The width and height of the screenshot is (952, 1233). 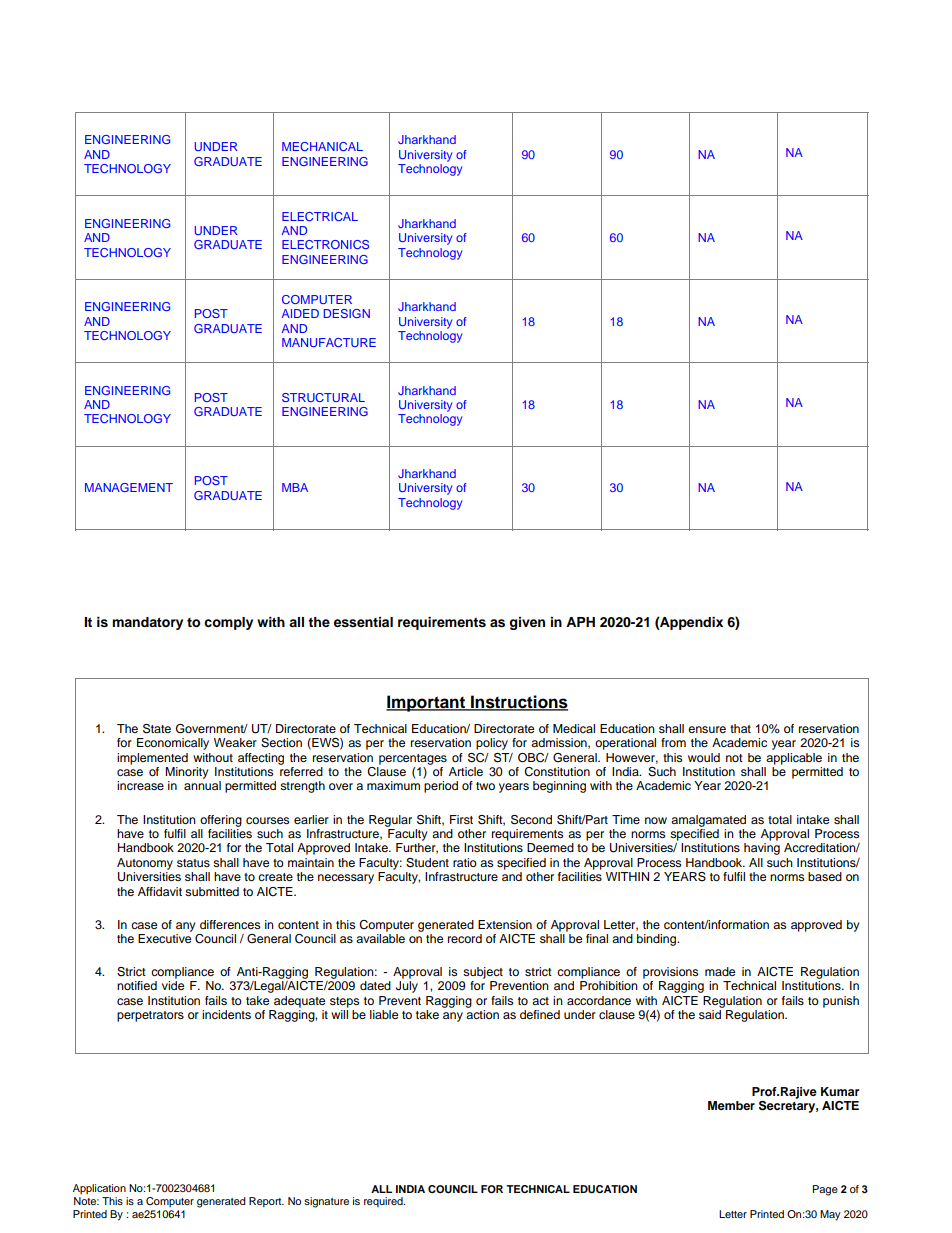 What do you see at coordinates (461, 819) in the screenshot?
I see `First` at bounding box center [461, 819].
